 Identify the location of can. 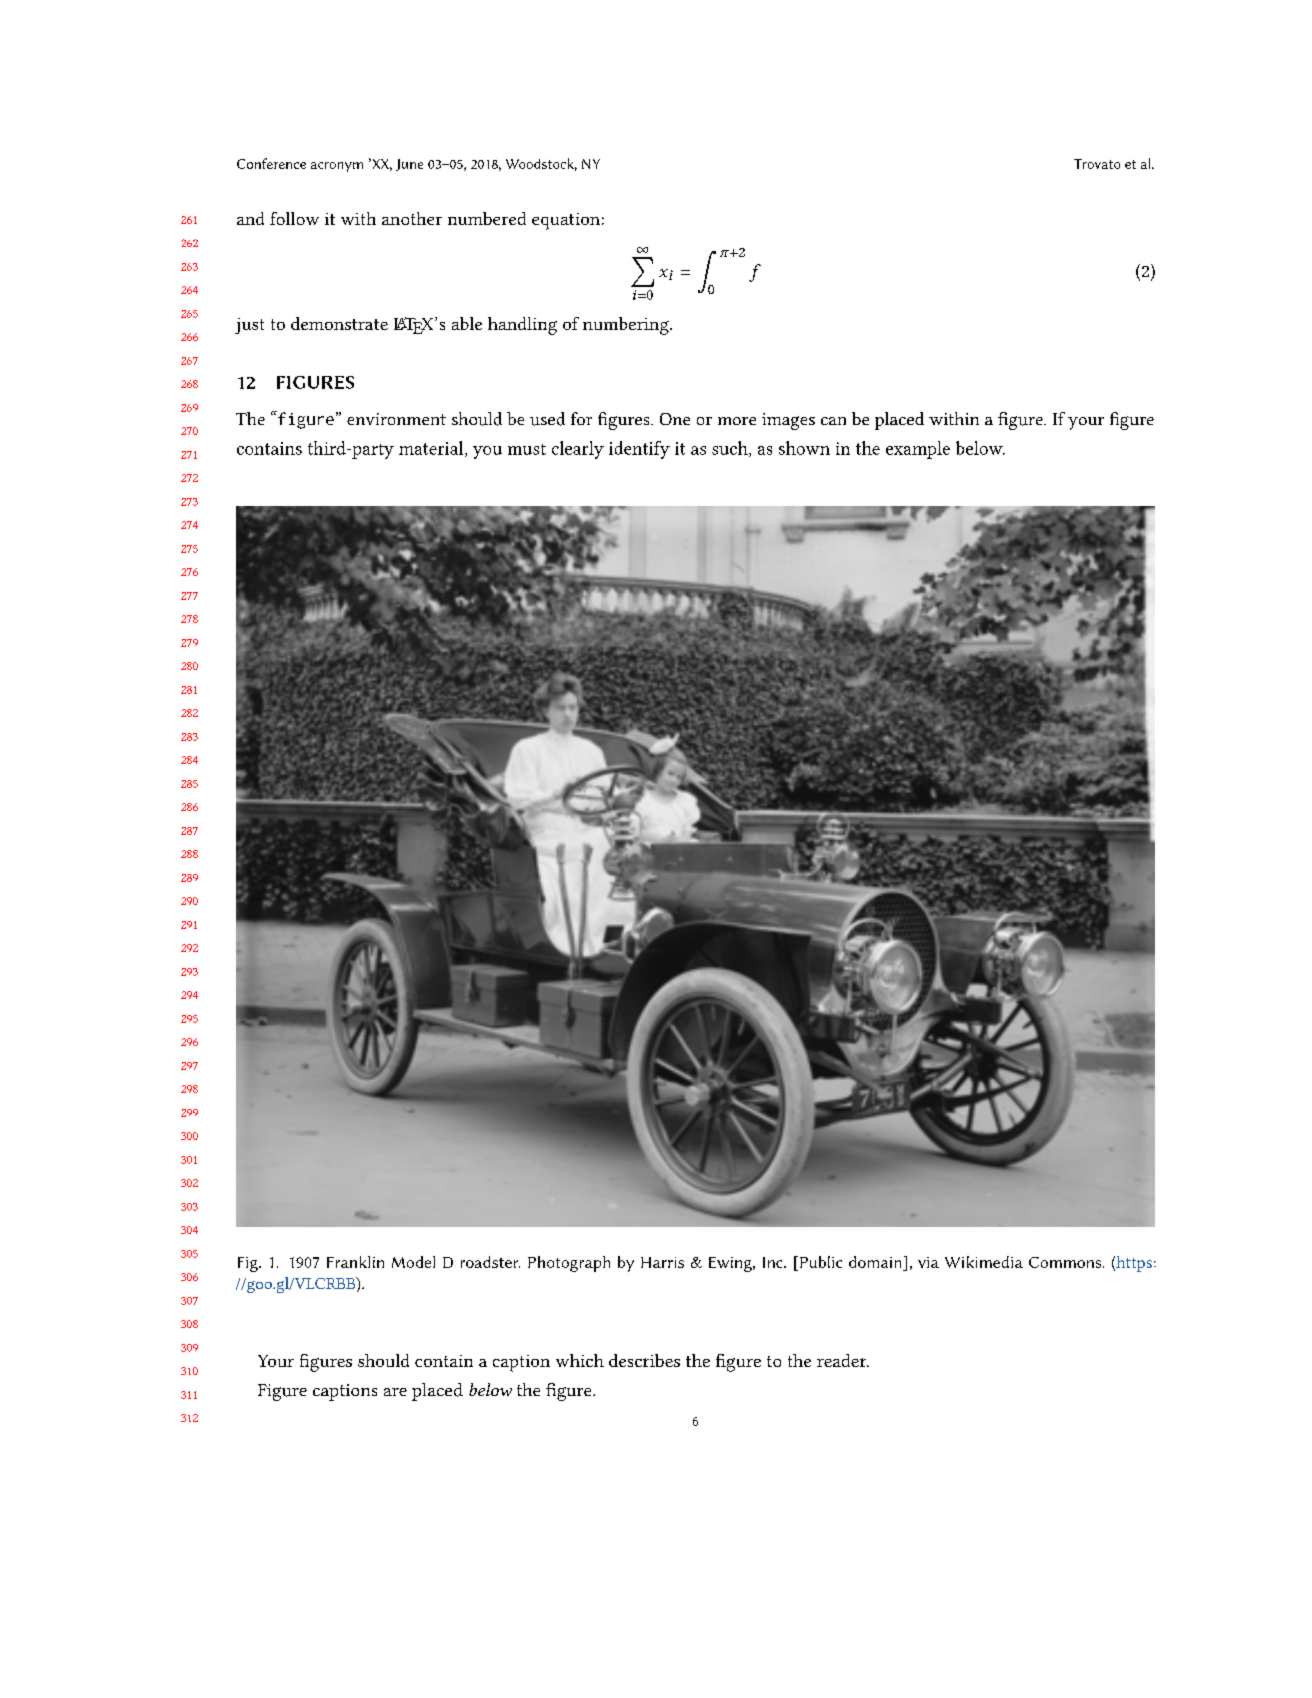
(833, 421).
